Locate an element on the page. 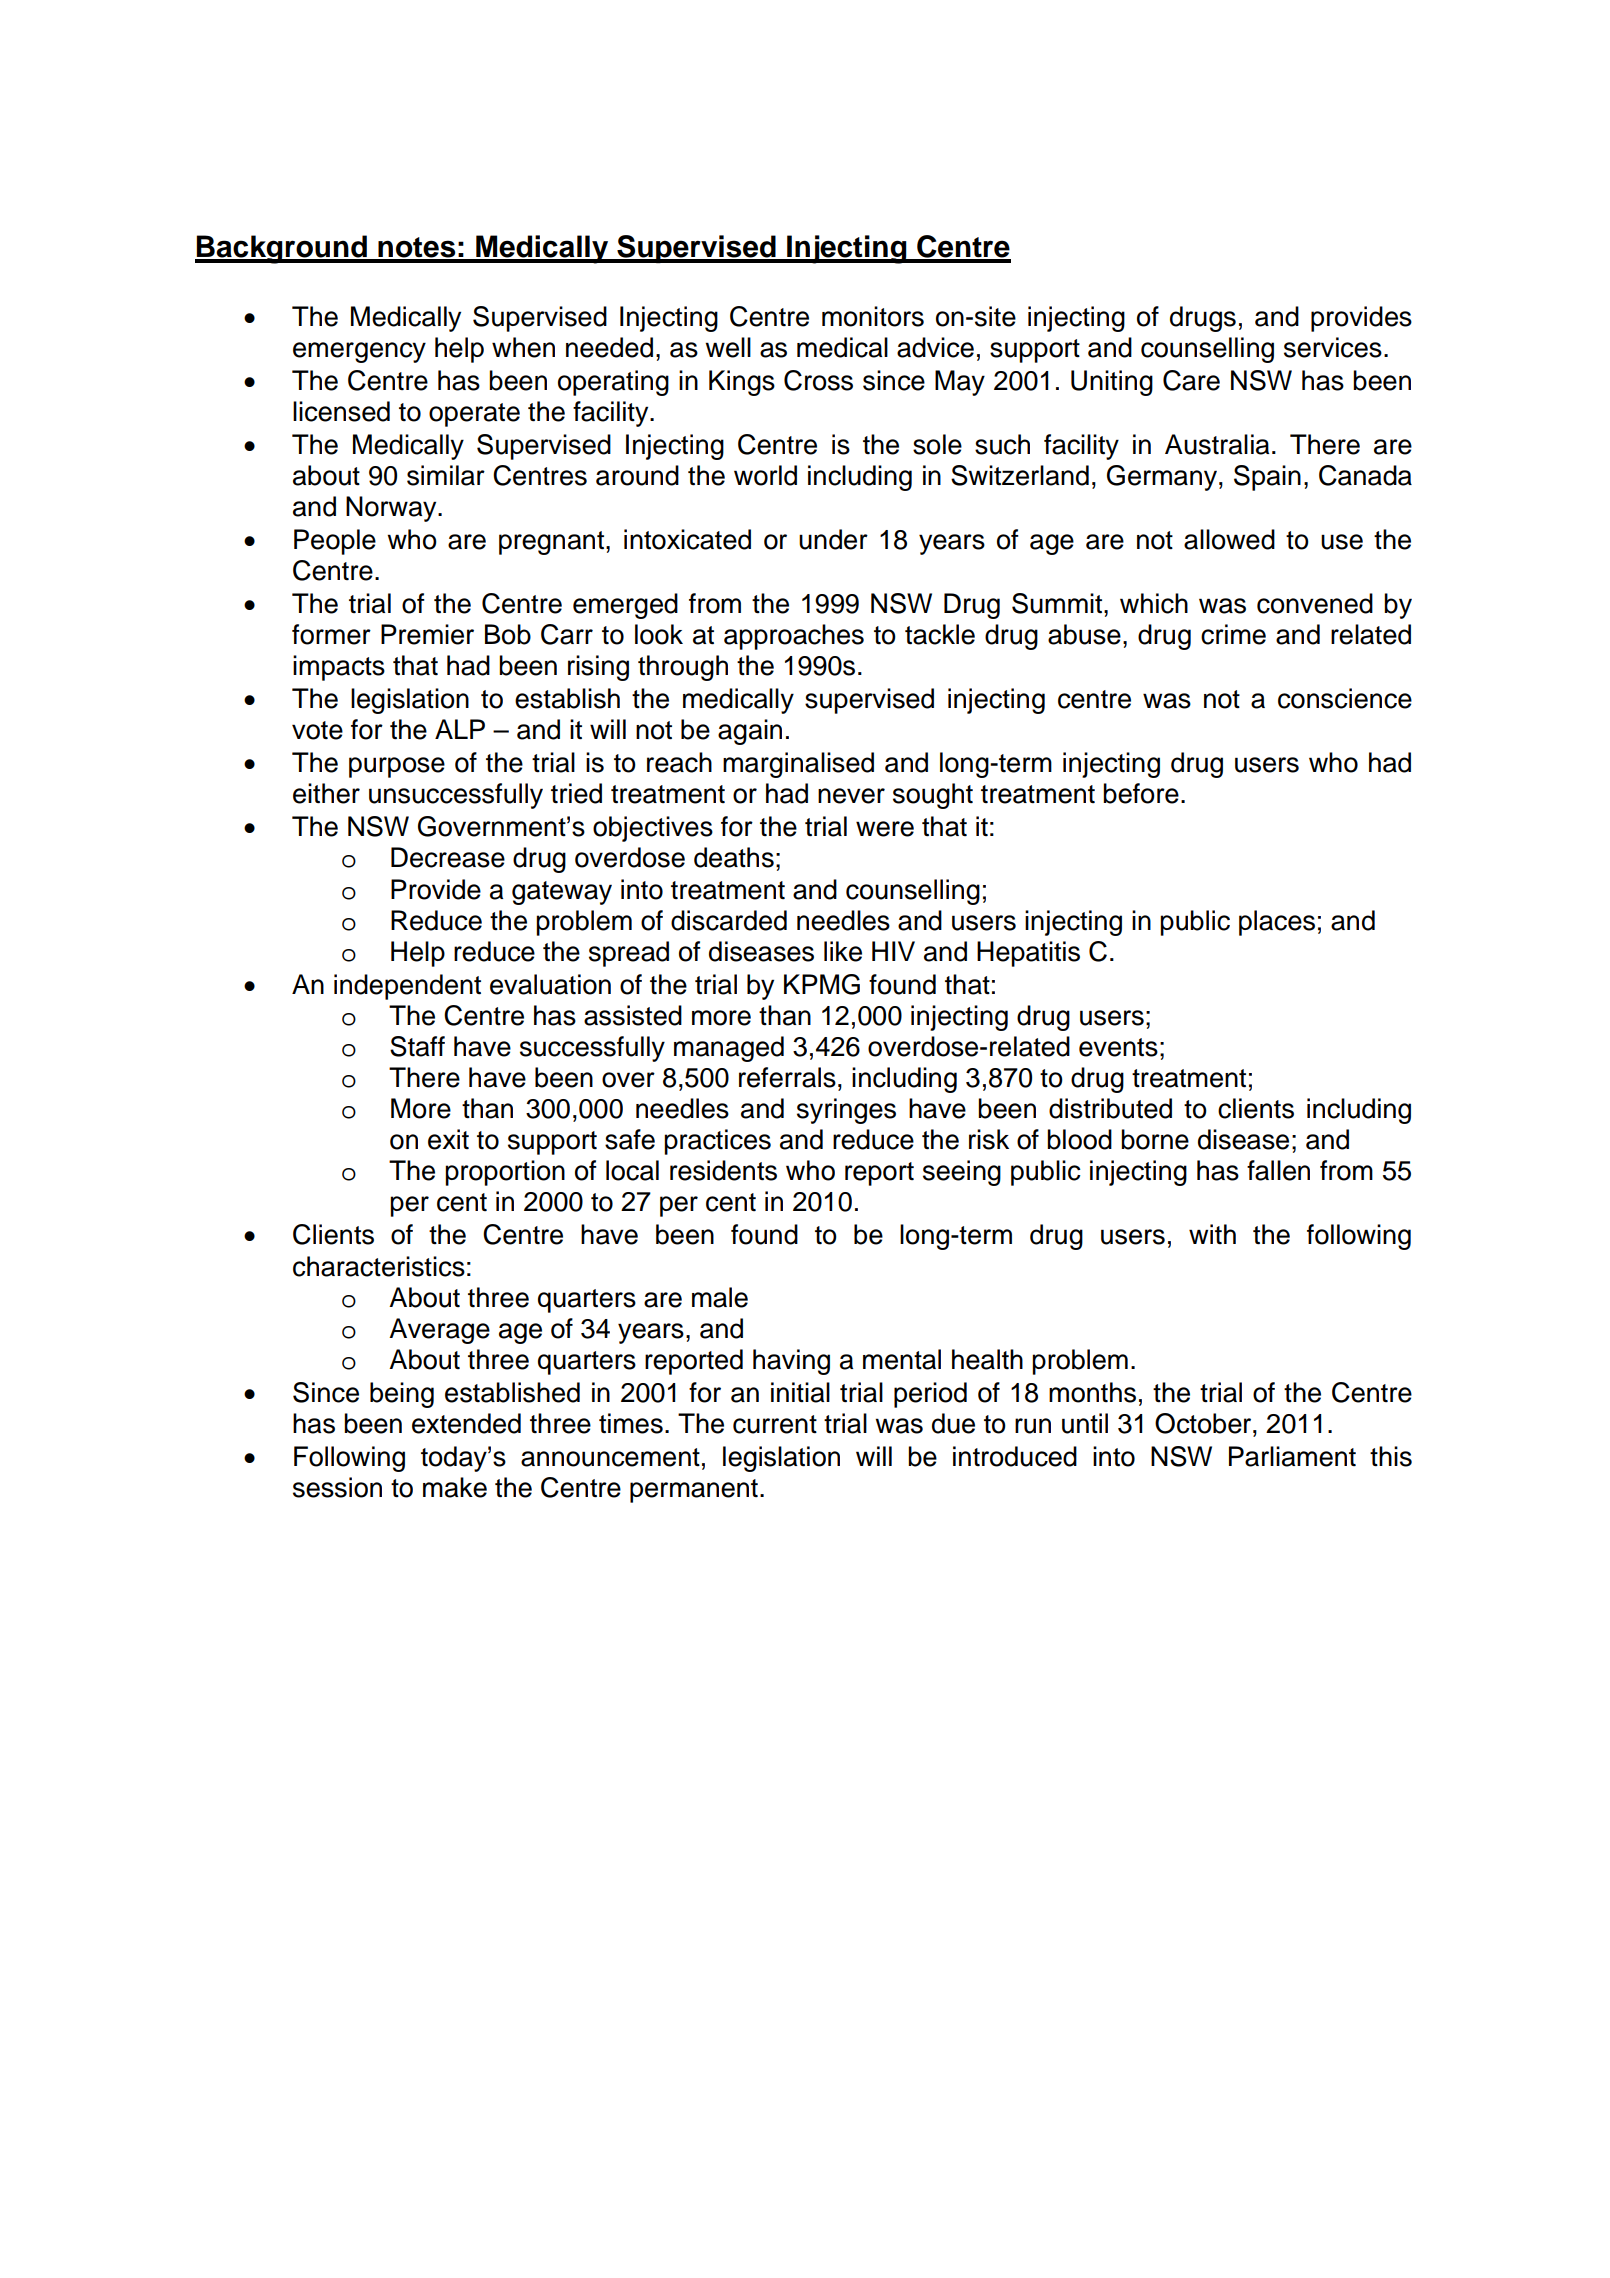 Image resolution: width=1610 pixels, height=2278 pixels. under is located at coordinates (833, 539).
